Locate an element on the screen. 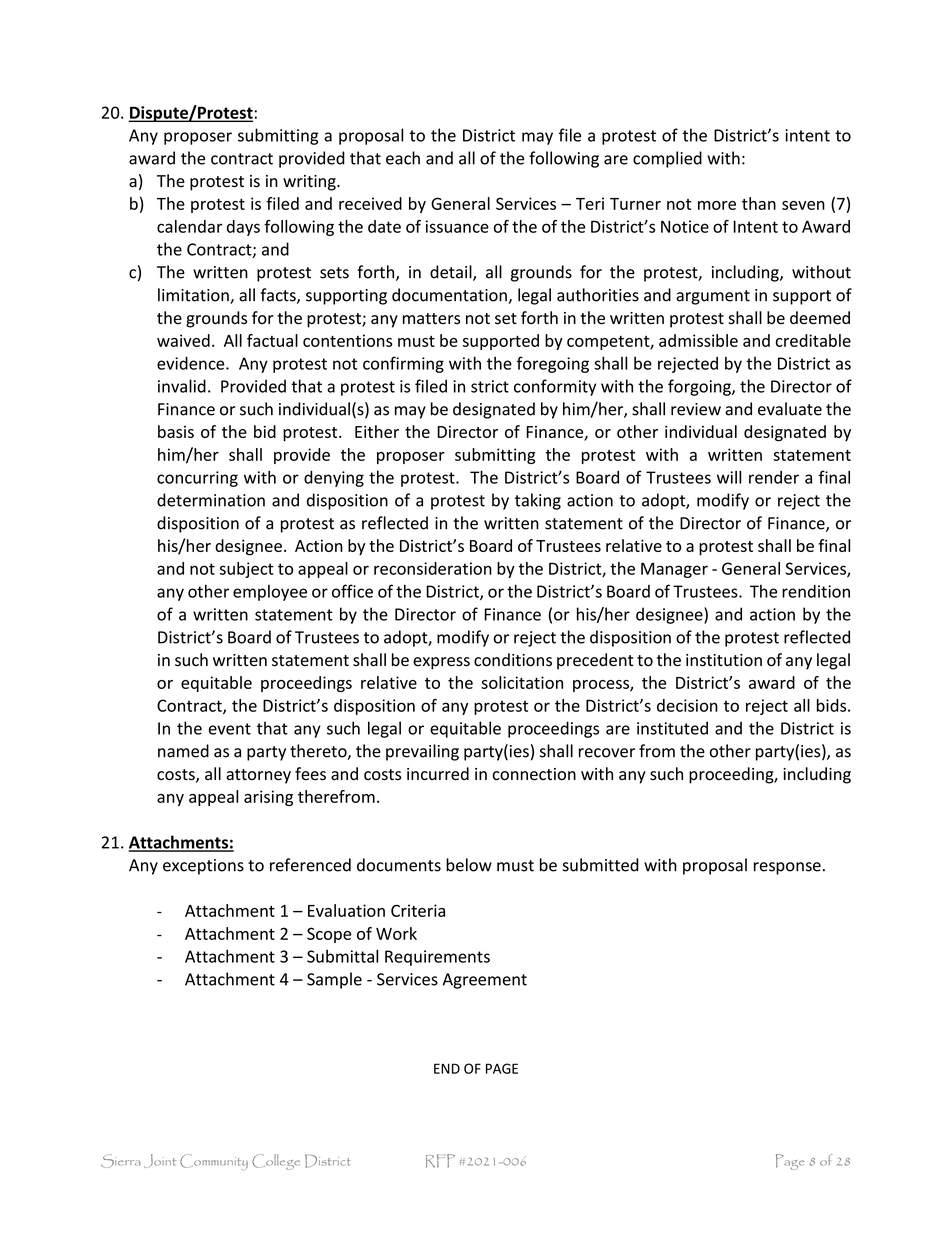 The image size is (952, 1233). named is located at coordinates (183, 751).
